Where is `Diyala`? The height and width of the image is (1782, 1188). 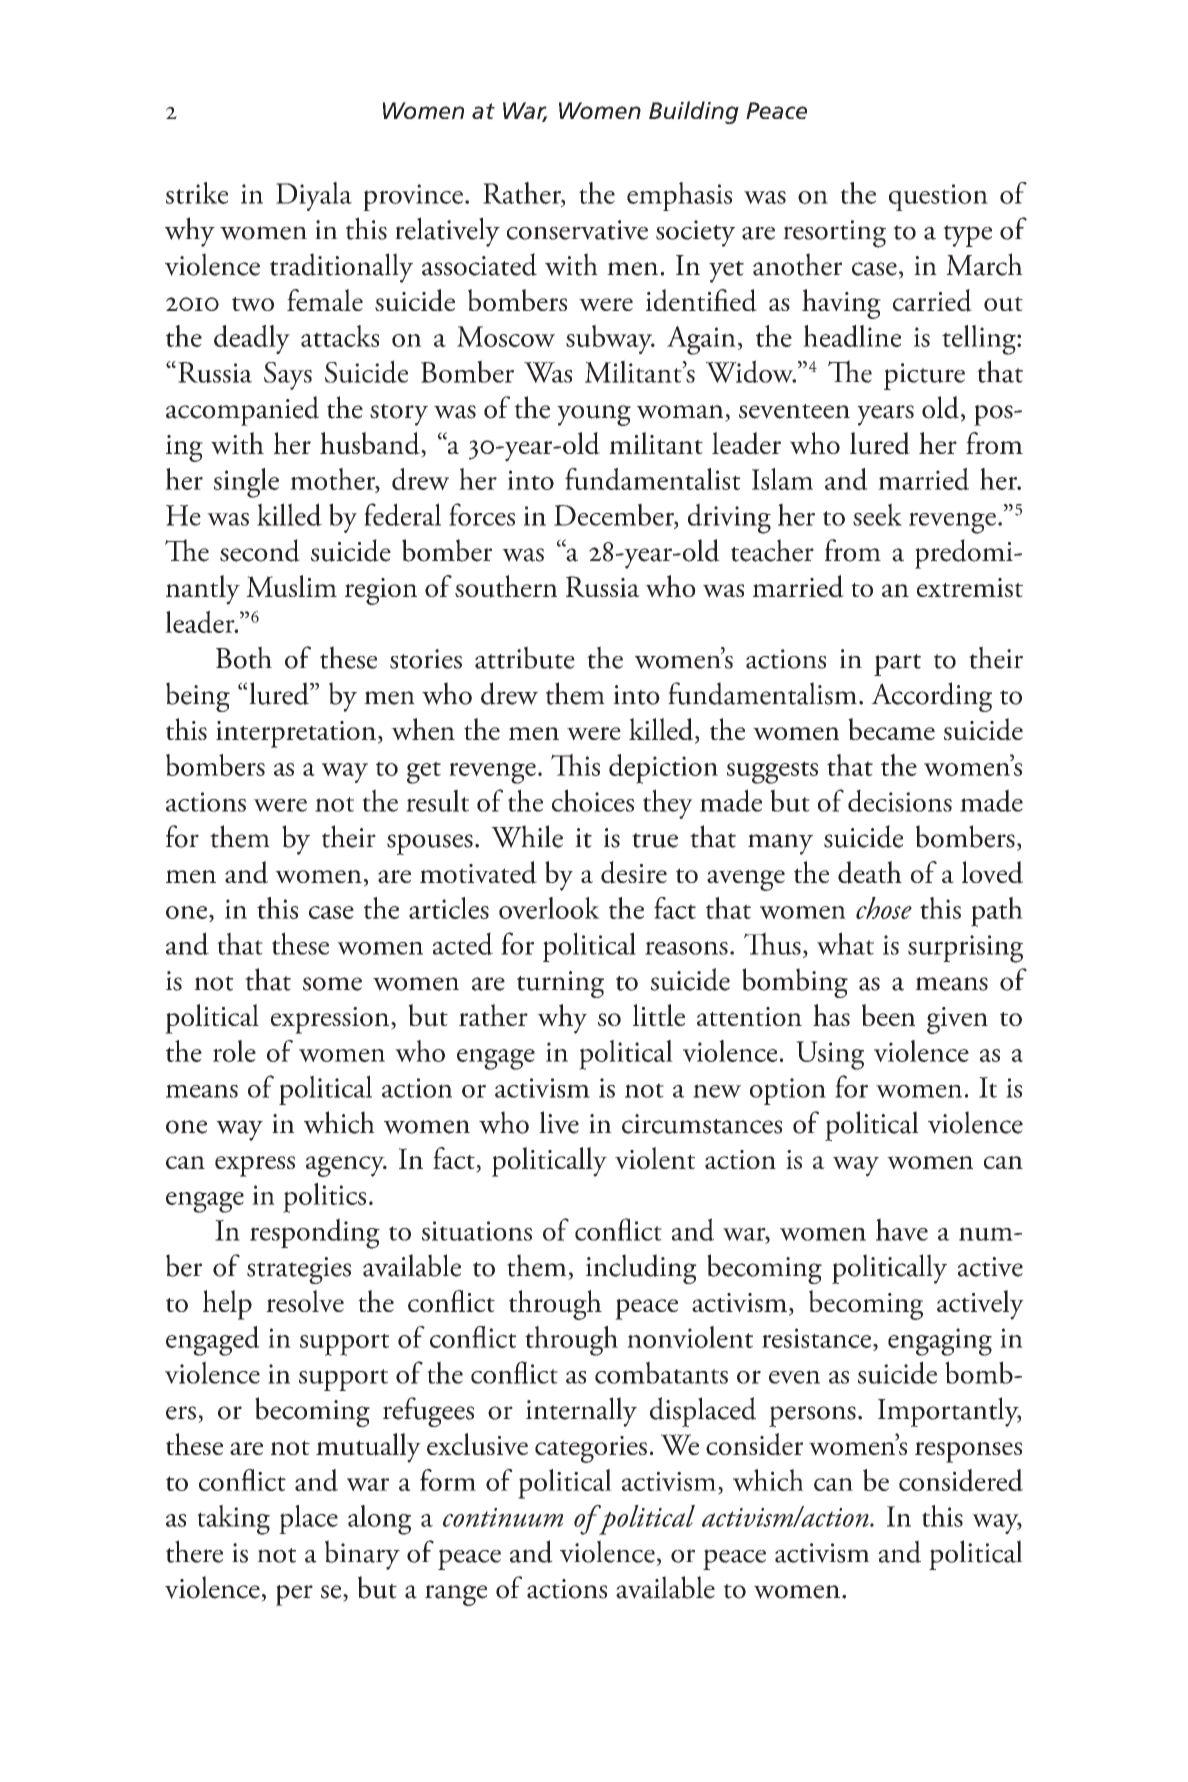 Diyala is located at coordinates (314, 196).
